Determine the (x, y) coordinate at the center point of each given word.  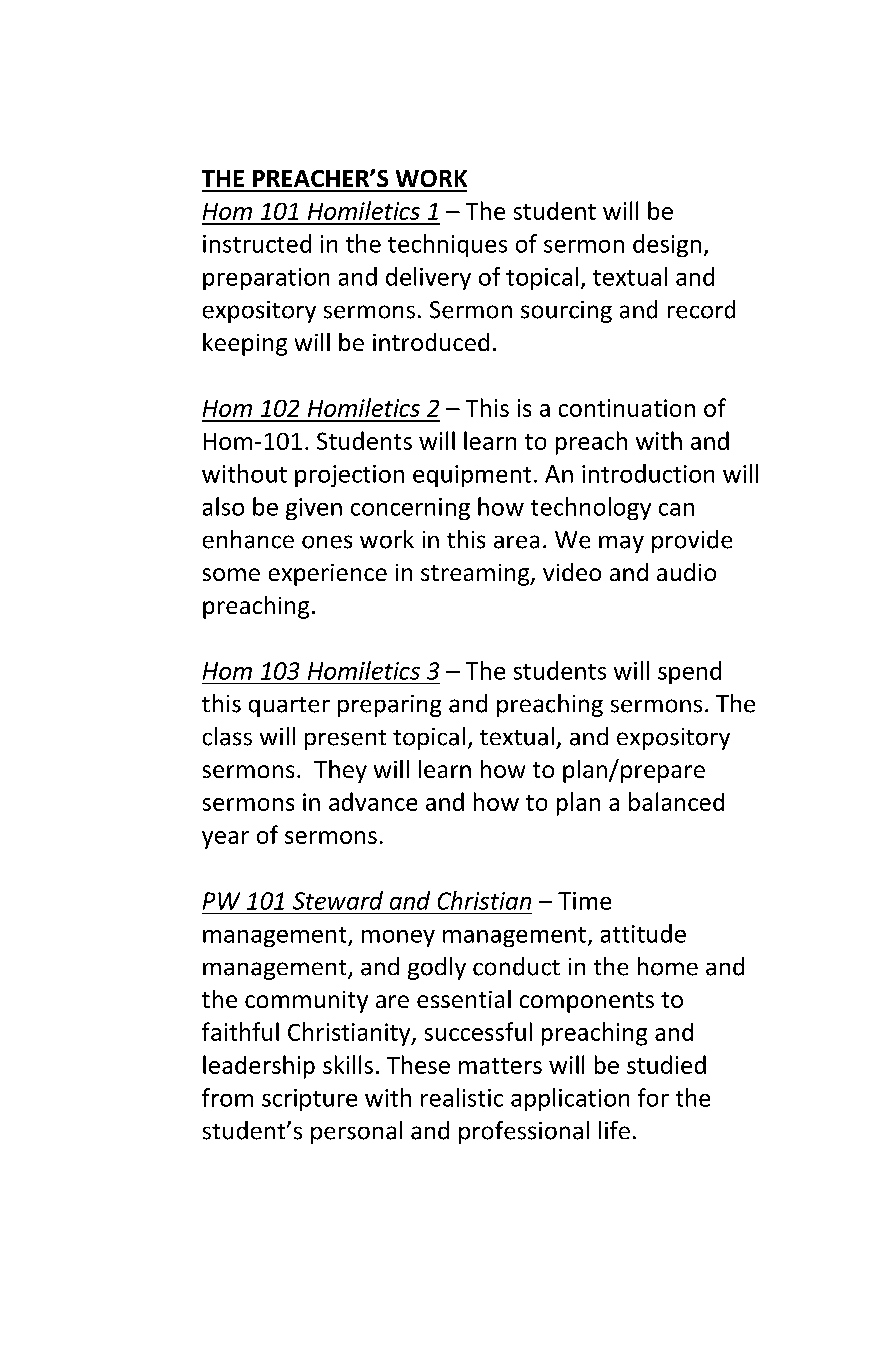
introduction (648, 473)
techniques (447, 245)
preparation (266, 279)
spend (689, 672)
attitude (643, 933)
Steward (338, 900)
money (398, 938)
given (314, 509)
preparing (389, 706)
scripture (309, 1100)
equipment (472, 476)
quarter (289, 707)
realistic (462, 1097)
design (667, 245)
